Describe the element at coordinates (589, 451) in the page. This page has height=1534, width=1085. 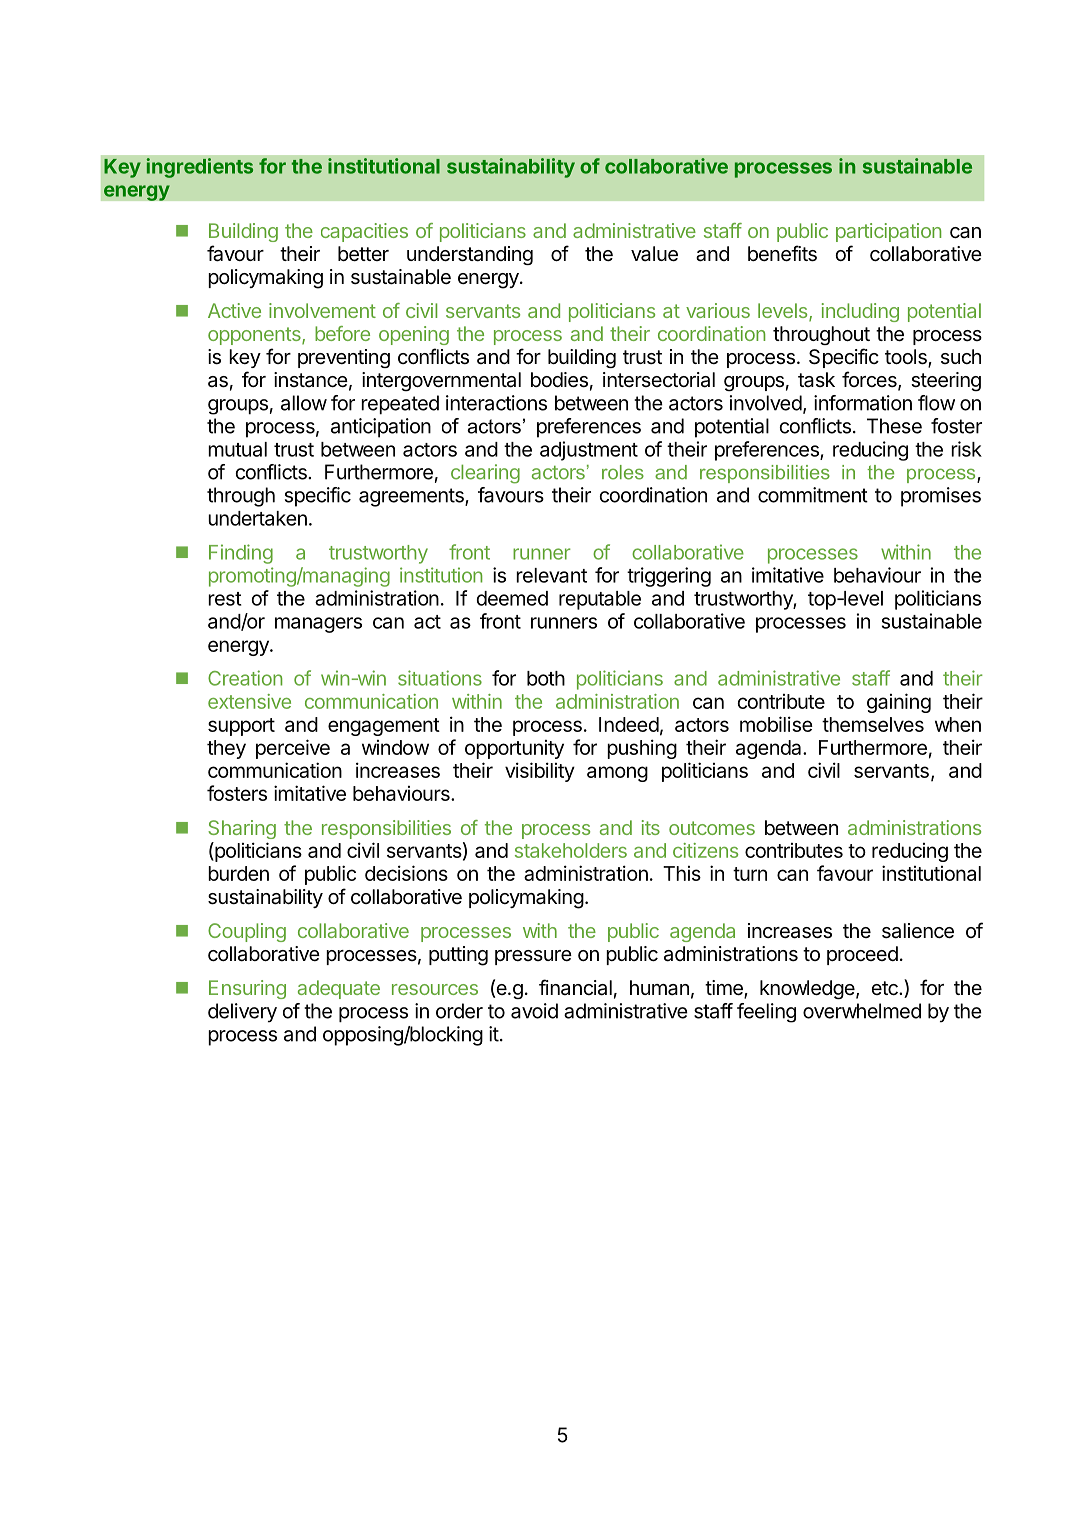
I see `adjustment` at that location.
